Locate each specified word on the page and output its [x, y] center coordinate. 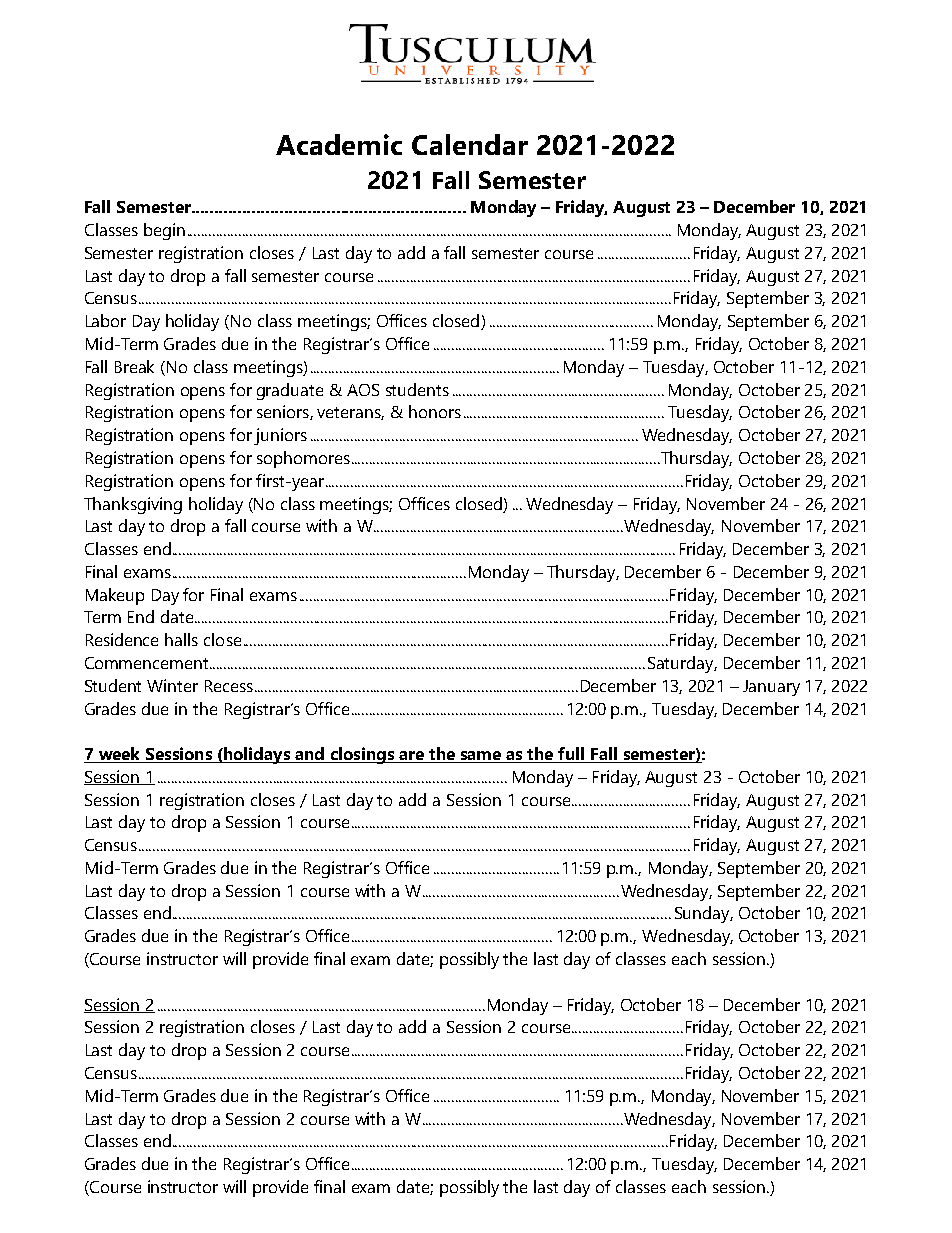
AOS [363, 390]
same [481, 757]
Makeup [115, 596]
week [119, 755]
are [411, 757]
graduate [290, 391]
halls [181, 639]
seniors [284, 412]
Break [134, 366]
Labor [106, 320]
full [572, 755]
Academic [339, 144]
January [771, 688]
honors [435, 411]
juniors [280, 436]
